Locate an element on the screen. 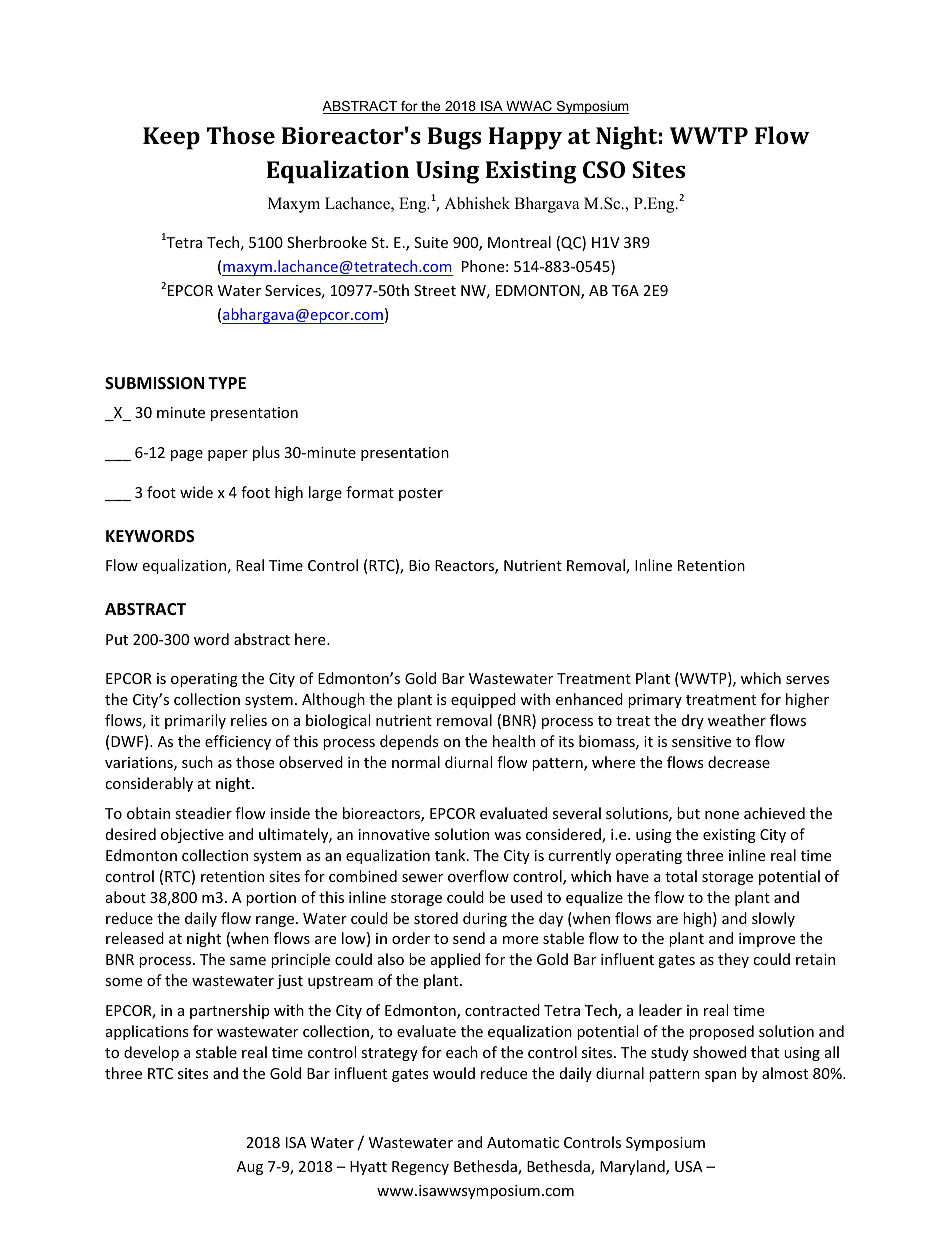 The image size is (952, 1233). Put is located at coordinates (117, 639).
